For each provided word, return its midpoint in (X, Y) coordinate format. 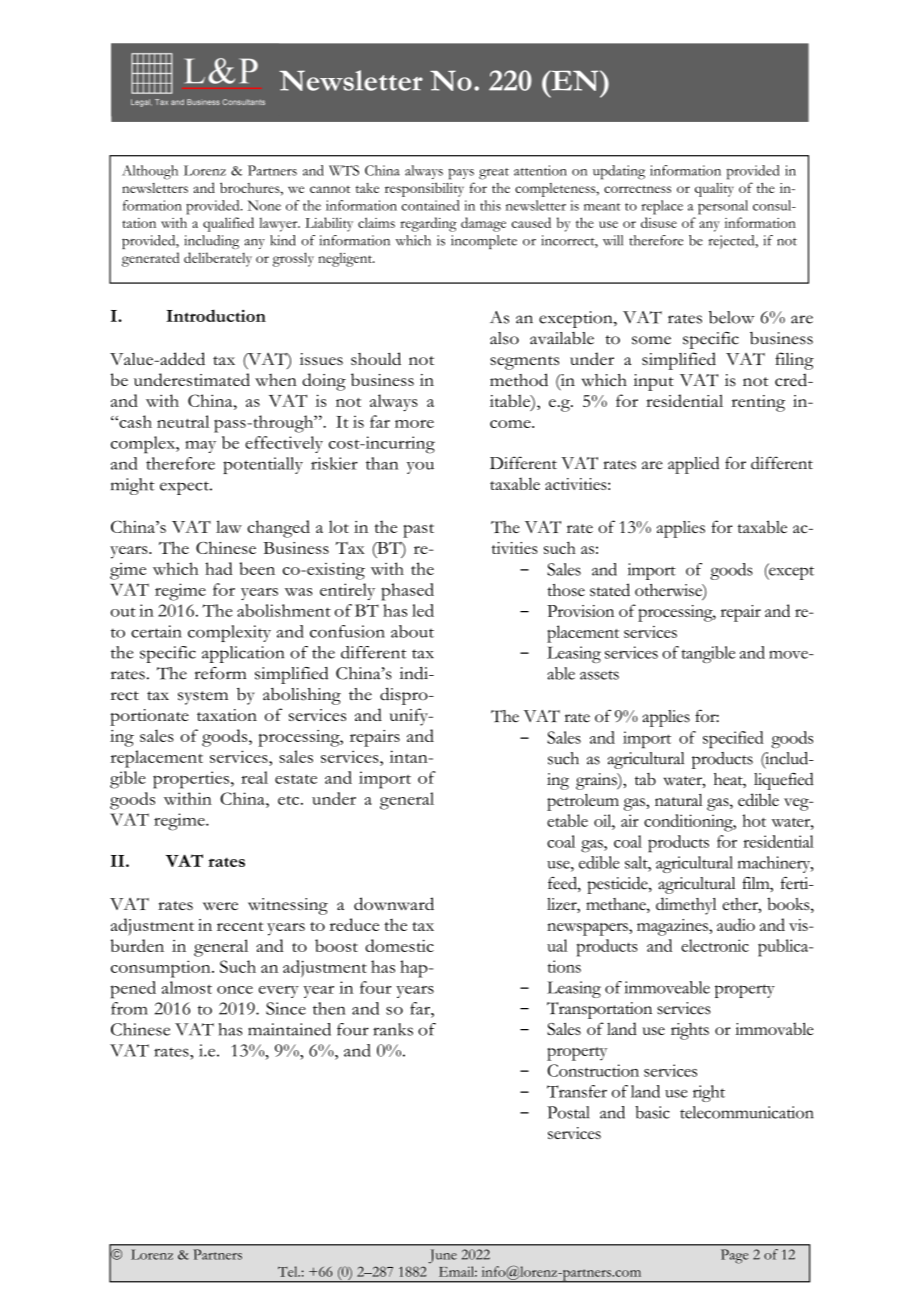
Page (734, 1256)
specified (733, 739)
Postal (568, 1112)
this (490, 205)
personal (723, 207)
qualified (228, 224)
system (203, 698)
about (412, 631)
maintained (289, 1029)
